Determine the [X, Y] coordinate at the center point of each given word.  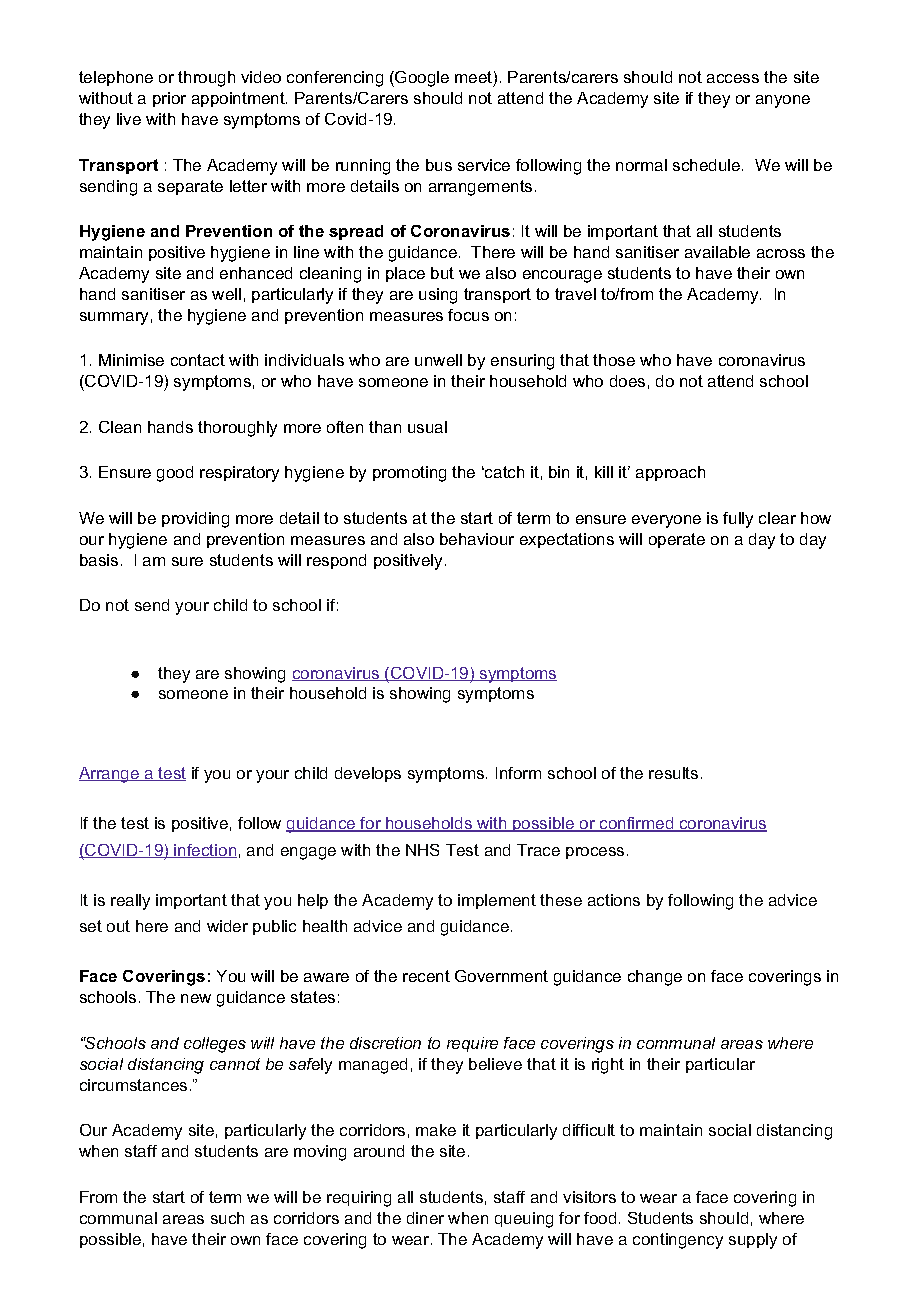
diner [425, 1218]
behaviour [477, 539]
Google [421, 79]
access [733, 78]
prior [169, 99]
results [673, 773]
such [227, 1218]
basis [99, 560]
